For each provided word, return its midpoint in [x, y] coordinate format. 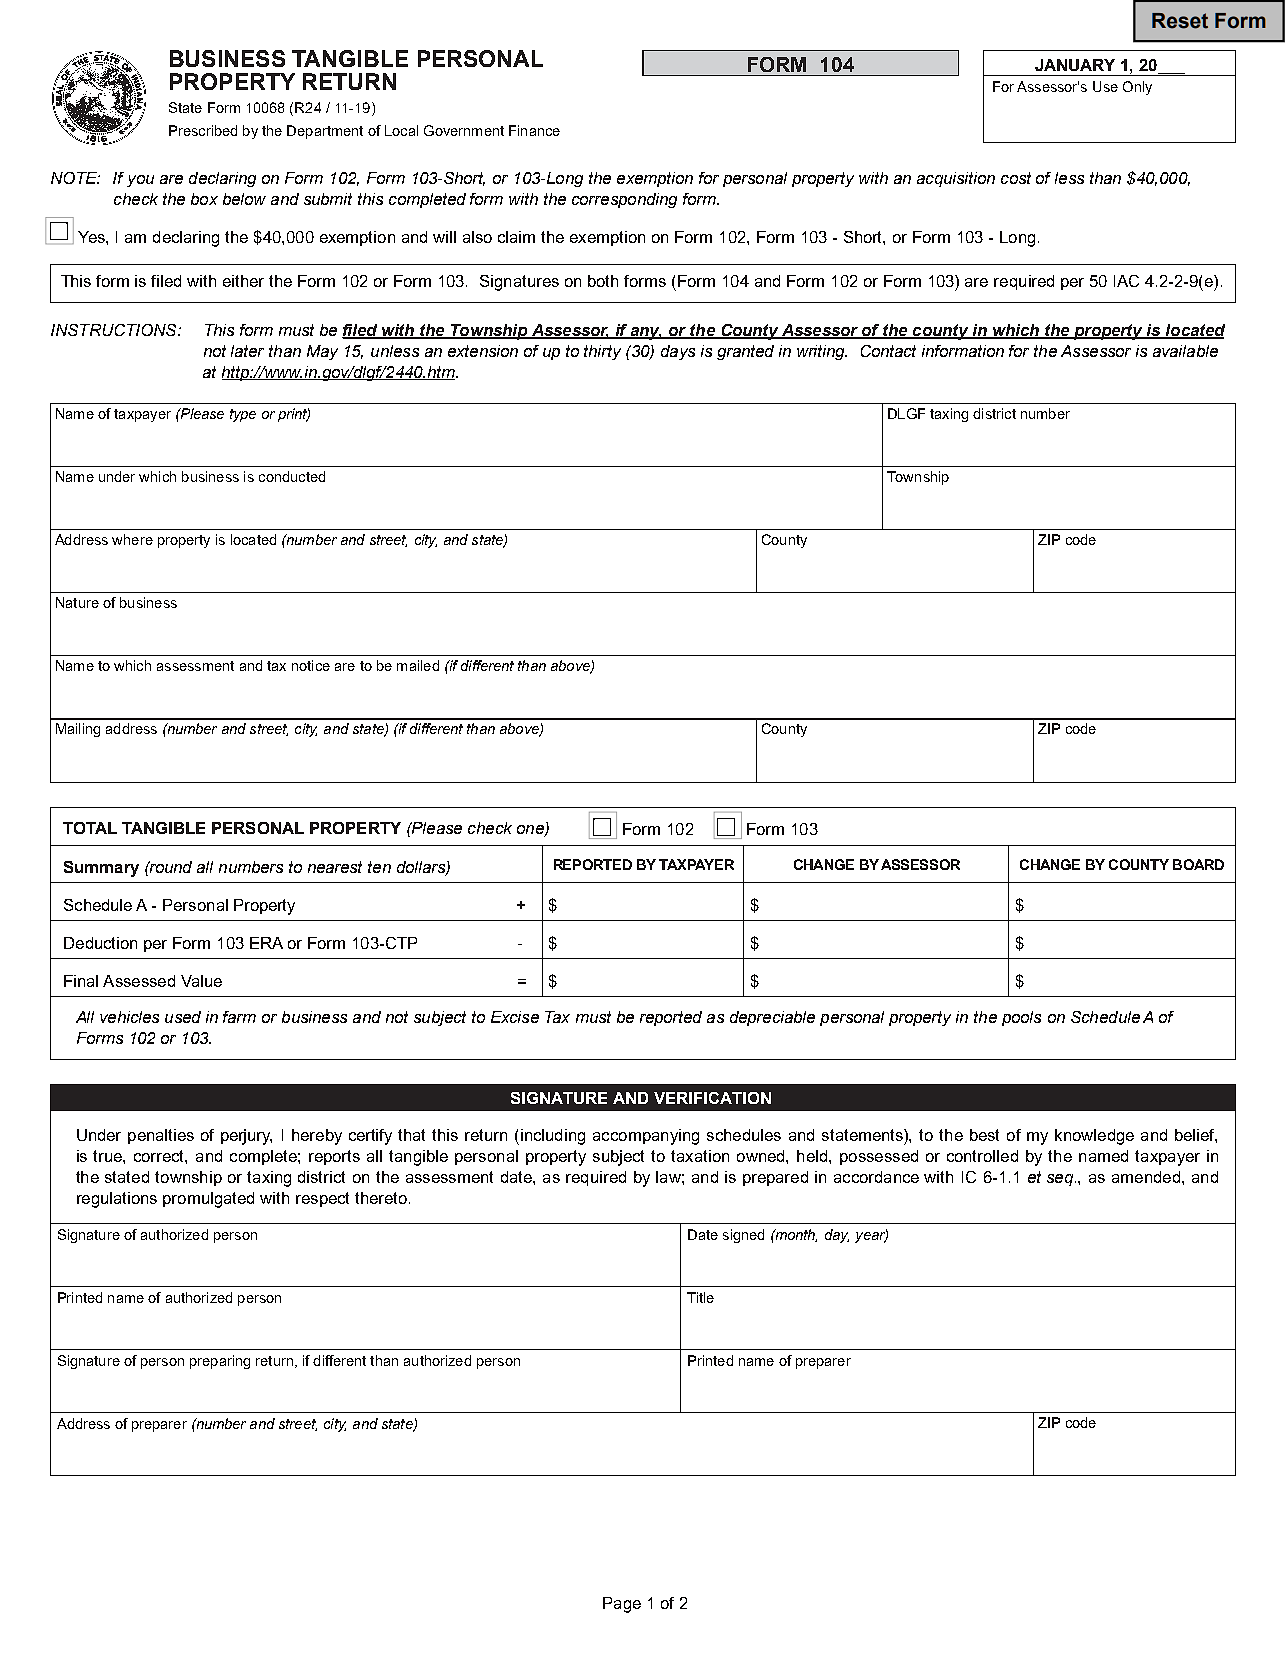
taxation [700, 1156]
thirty [602, 352]
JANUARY [1075, 65]
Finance [534, 130]
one [531, 831]
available [1185, 351]
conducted [292, 476]
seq [1060, 1180]
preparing [220, 1362]
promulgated [208, 1200]
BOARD [1198, 864]
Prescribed [203, 130]
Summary [101, 869]
